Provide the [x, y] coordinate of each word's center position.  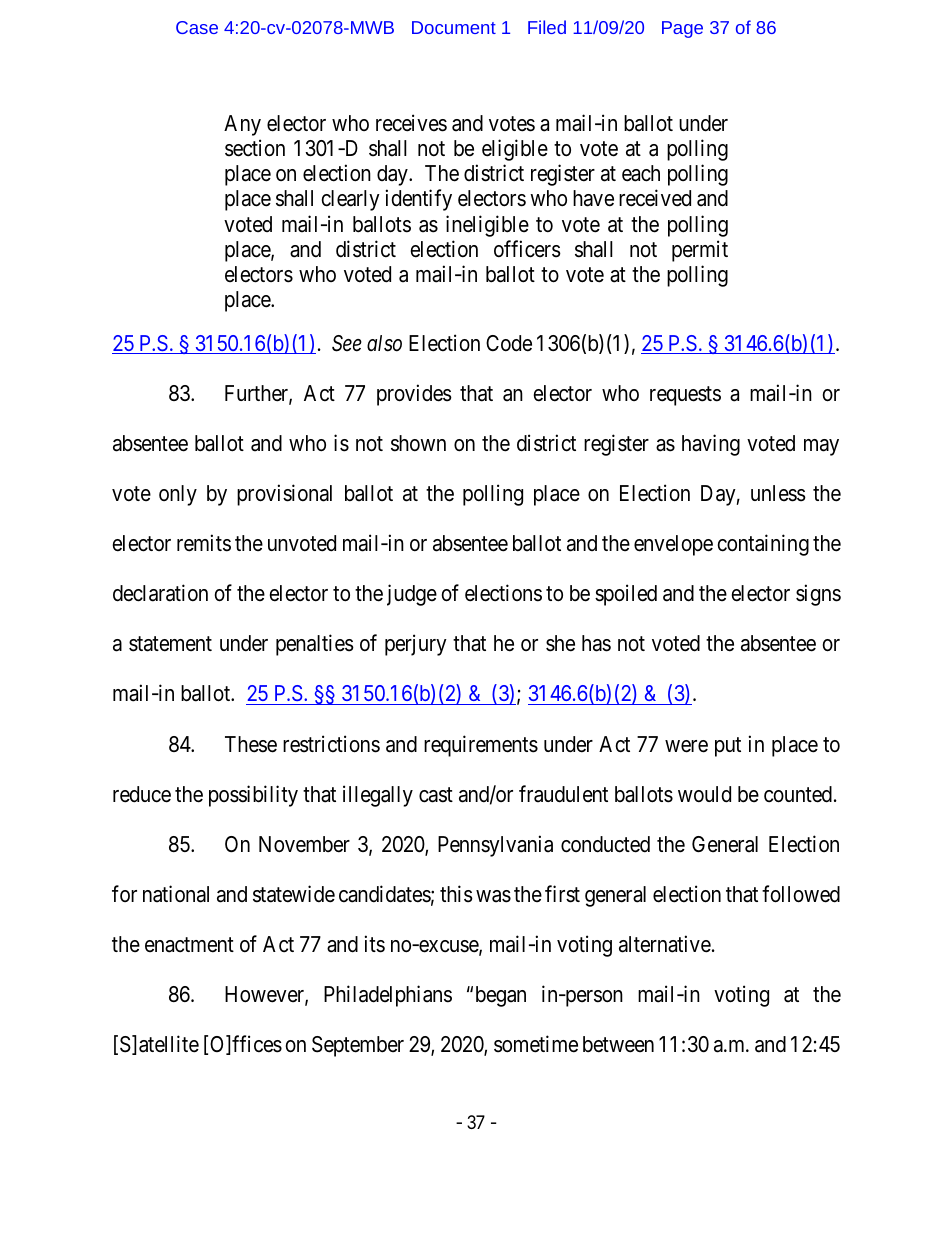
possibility [253, 796]
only [178, 495]
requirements [481, 746]
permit [700, 251]
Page [682, 29]
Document [454, 27]
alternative [665, 944]
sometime [536, 1044]
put [728, 747]
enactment [189, 945]
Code [509, 343]
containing [763, 545]
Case [197, 27]
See [347, 343]
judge [412, 595]
